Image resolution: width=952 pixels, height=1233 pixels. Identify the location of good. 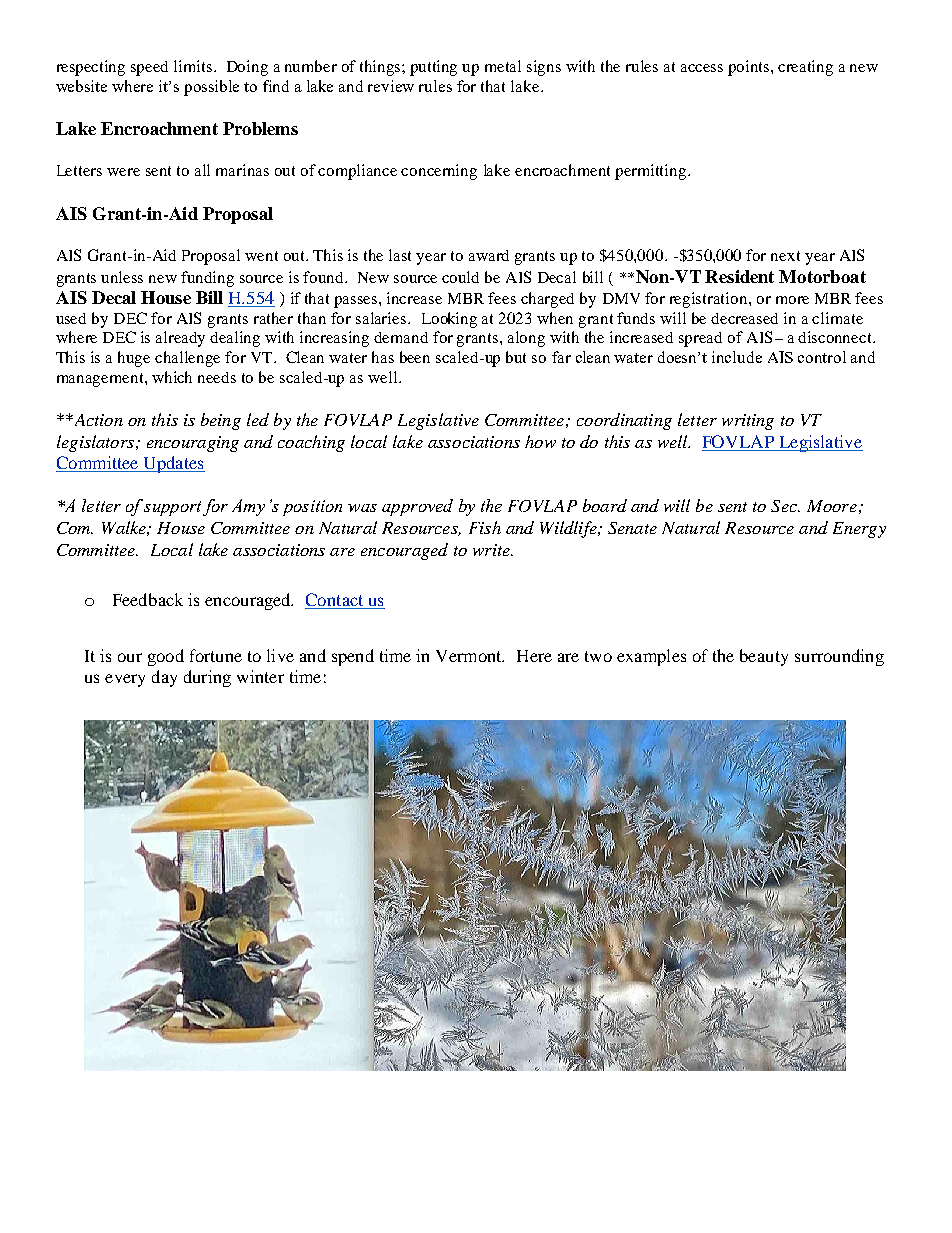
(166, 657).
